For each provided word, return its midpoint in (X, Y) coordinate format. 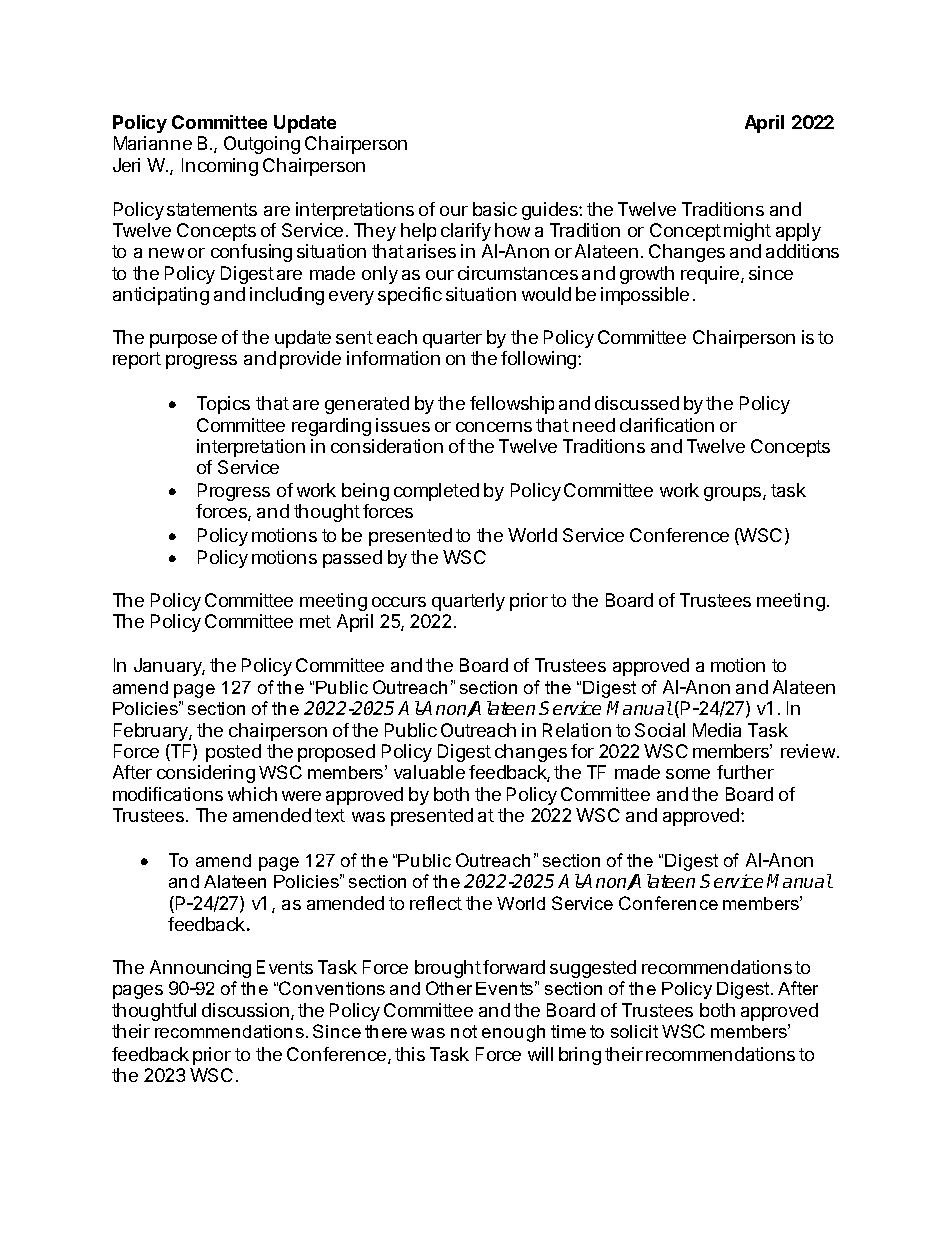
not (464, 1031)
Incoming (220, 167)
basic (495, 209)
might (747, 232)
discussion (247, 1011)
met (315, 621)
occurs (399, 602)
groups (734, 494)
